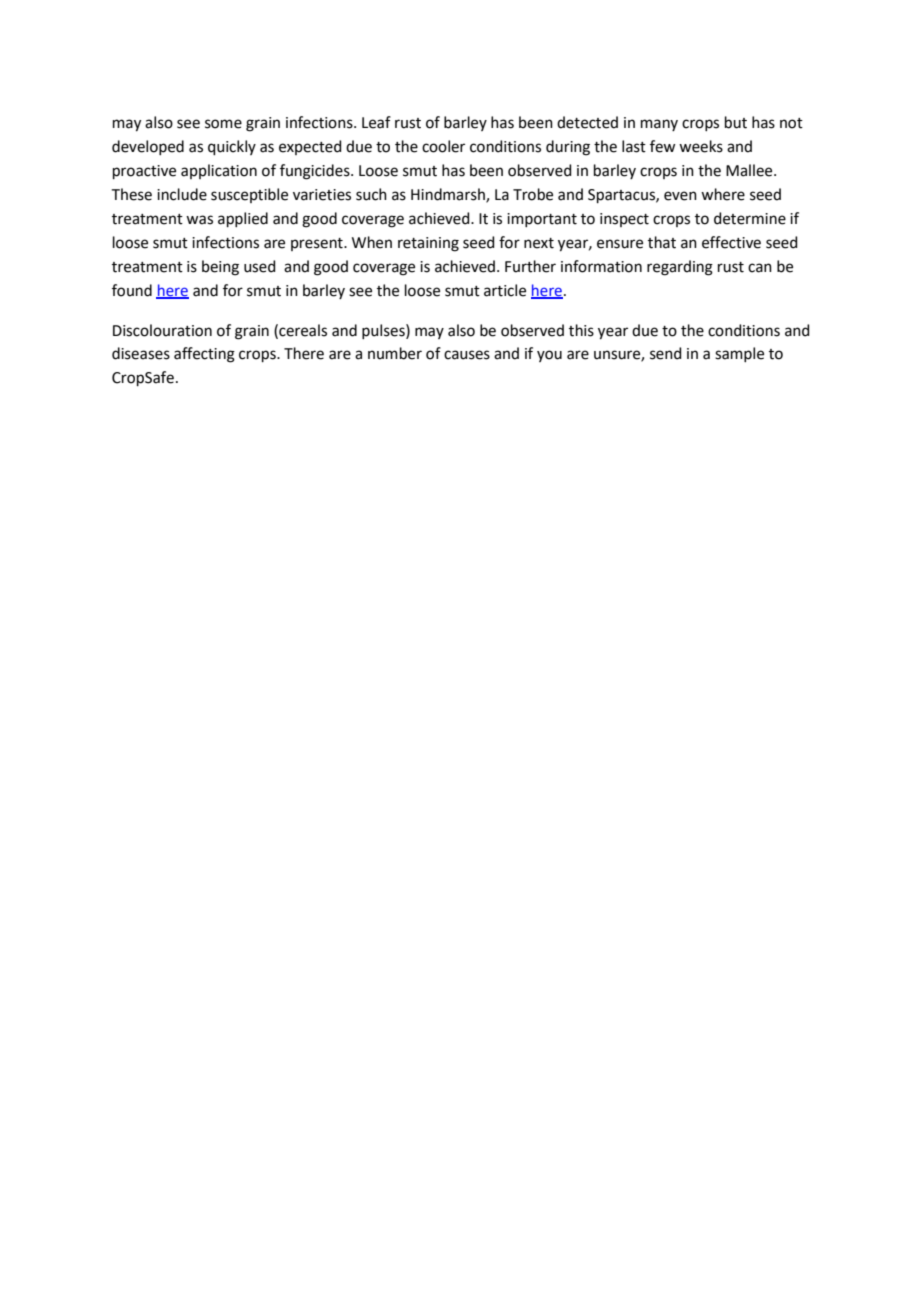  Describe the element at coordinates (680, 268) in the screenshot. I see `regarding` at that location.
